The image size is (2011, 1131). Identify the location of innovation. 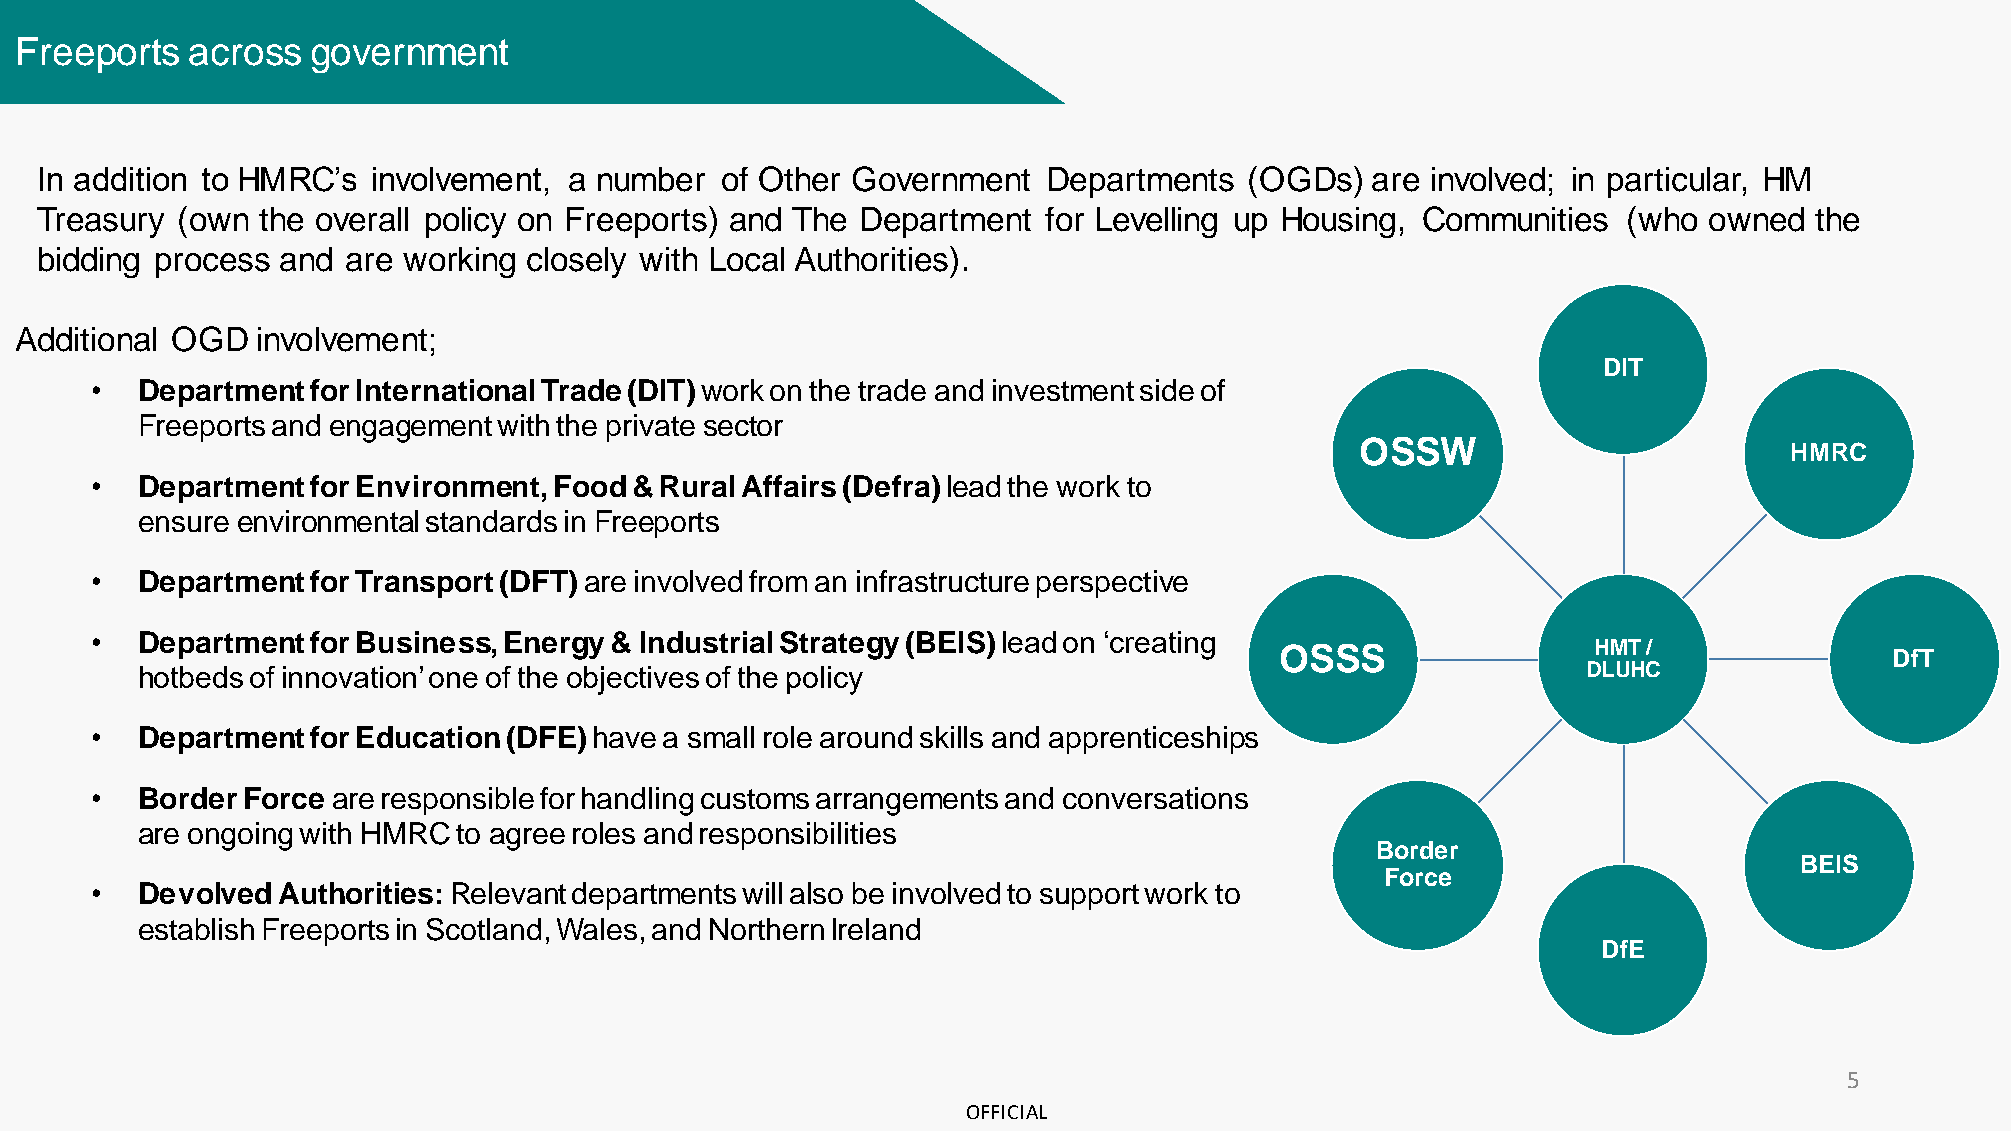
(349, 677).
